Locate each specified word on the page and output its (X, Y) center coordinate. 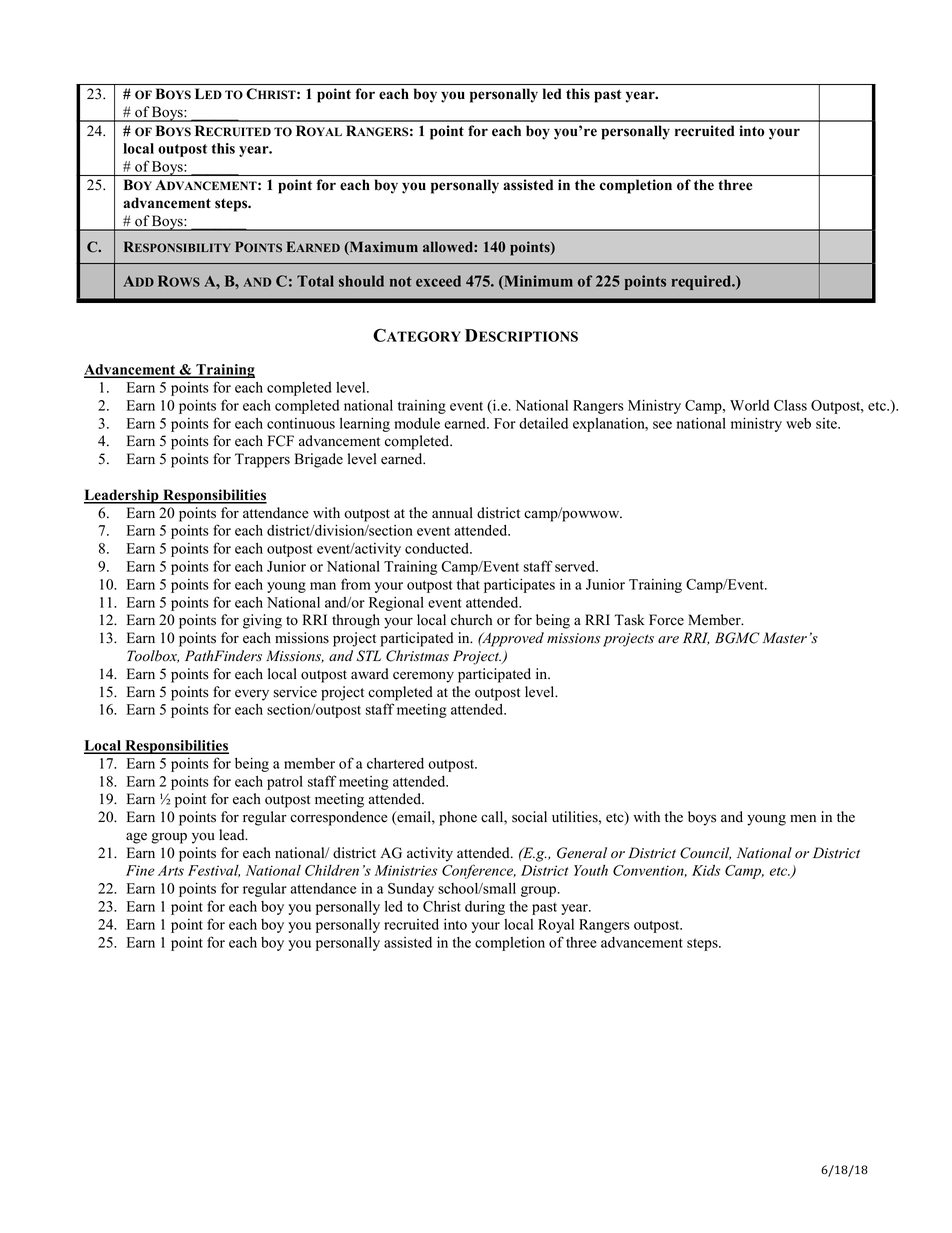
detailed (543, 423)
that (468, 584)
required (703, 282)
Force (666, 620)
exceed (438, 281)
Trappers (262, 460)
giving (262, 621)
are (668, 640)
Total (315, 281)
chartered (395, 763)
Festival (214, 871)
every (252, 695)
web (798, 423)
